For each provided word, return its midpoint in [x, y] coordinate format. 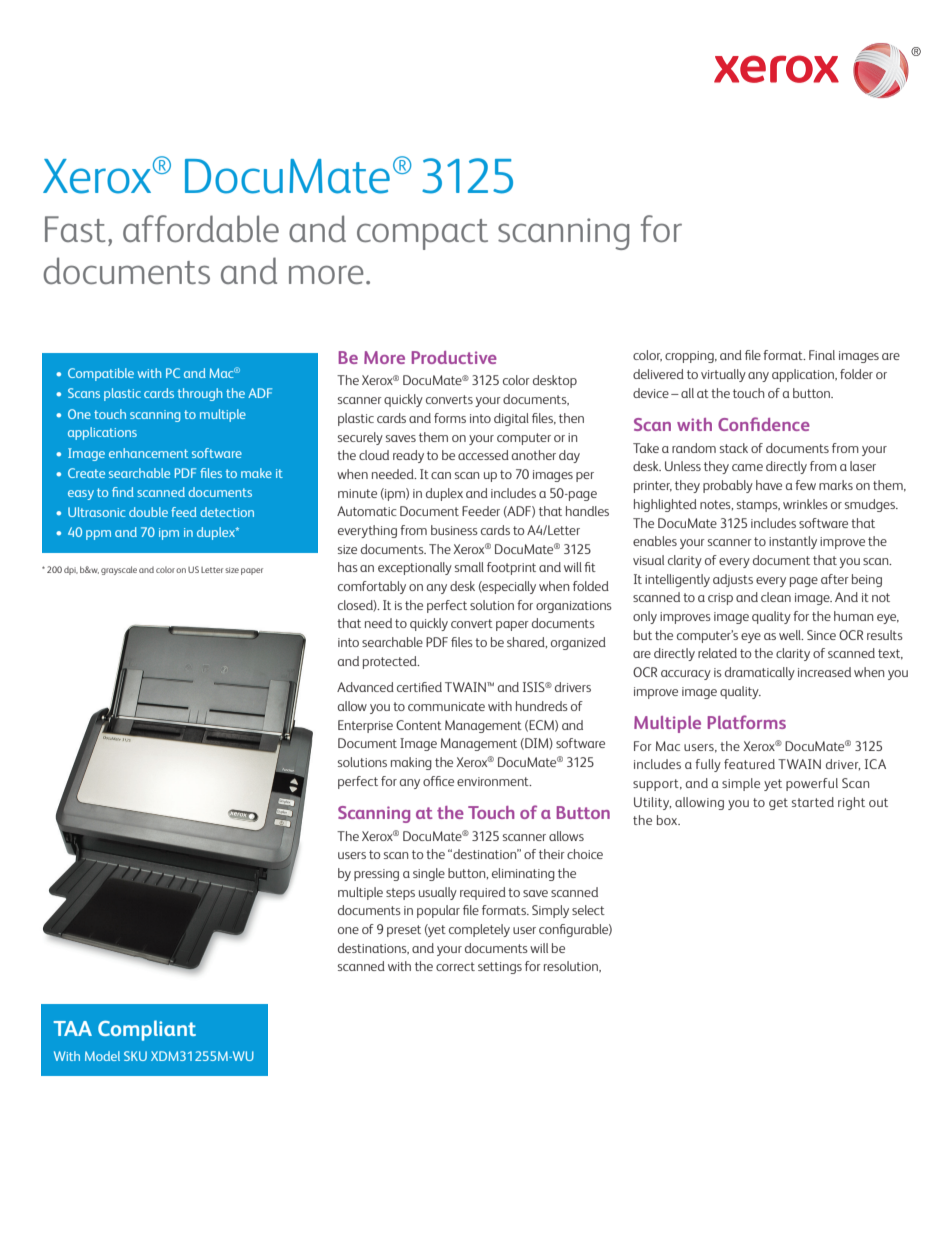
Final [822, 355]
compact [422, 234]
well [791, 635]
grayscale [119, 570]
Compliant [147, 1030]
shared [527, 642]
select [588, 910]
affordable [201, 228]
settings [500, 968]
